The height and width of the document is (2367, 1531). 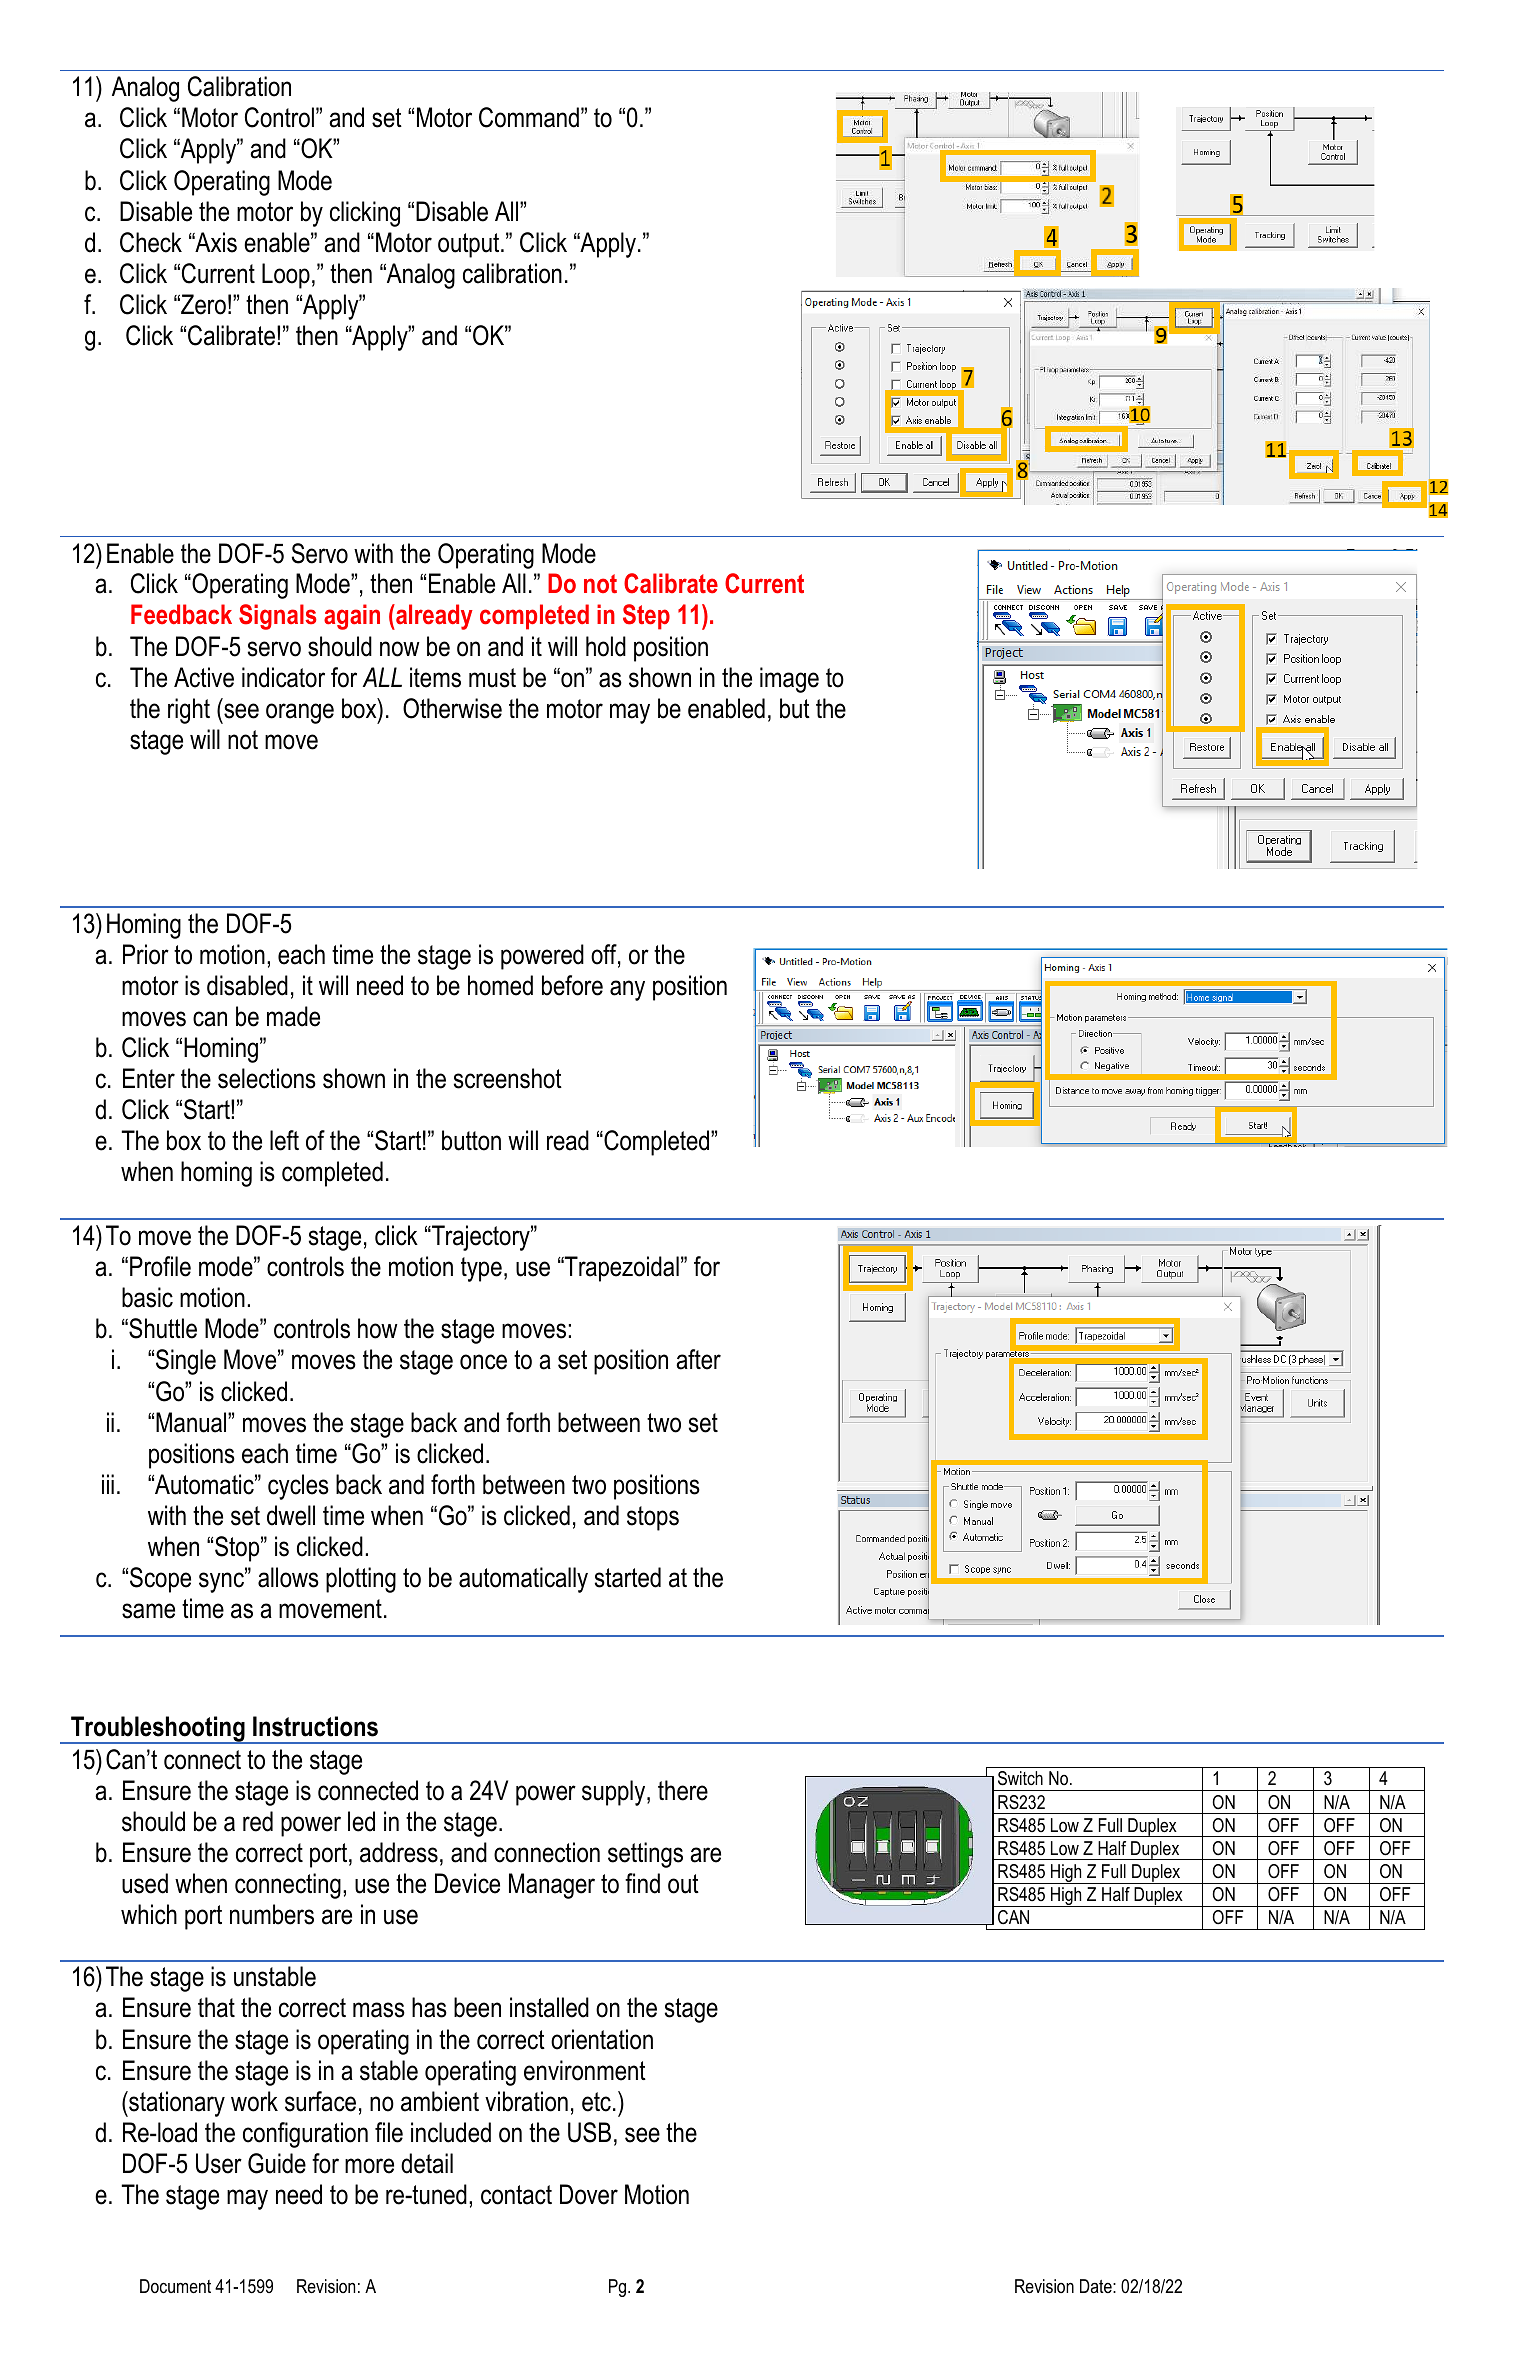 I want to click on type, so click(x=481, y=1269).
